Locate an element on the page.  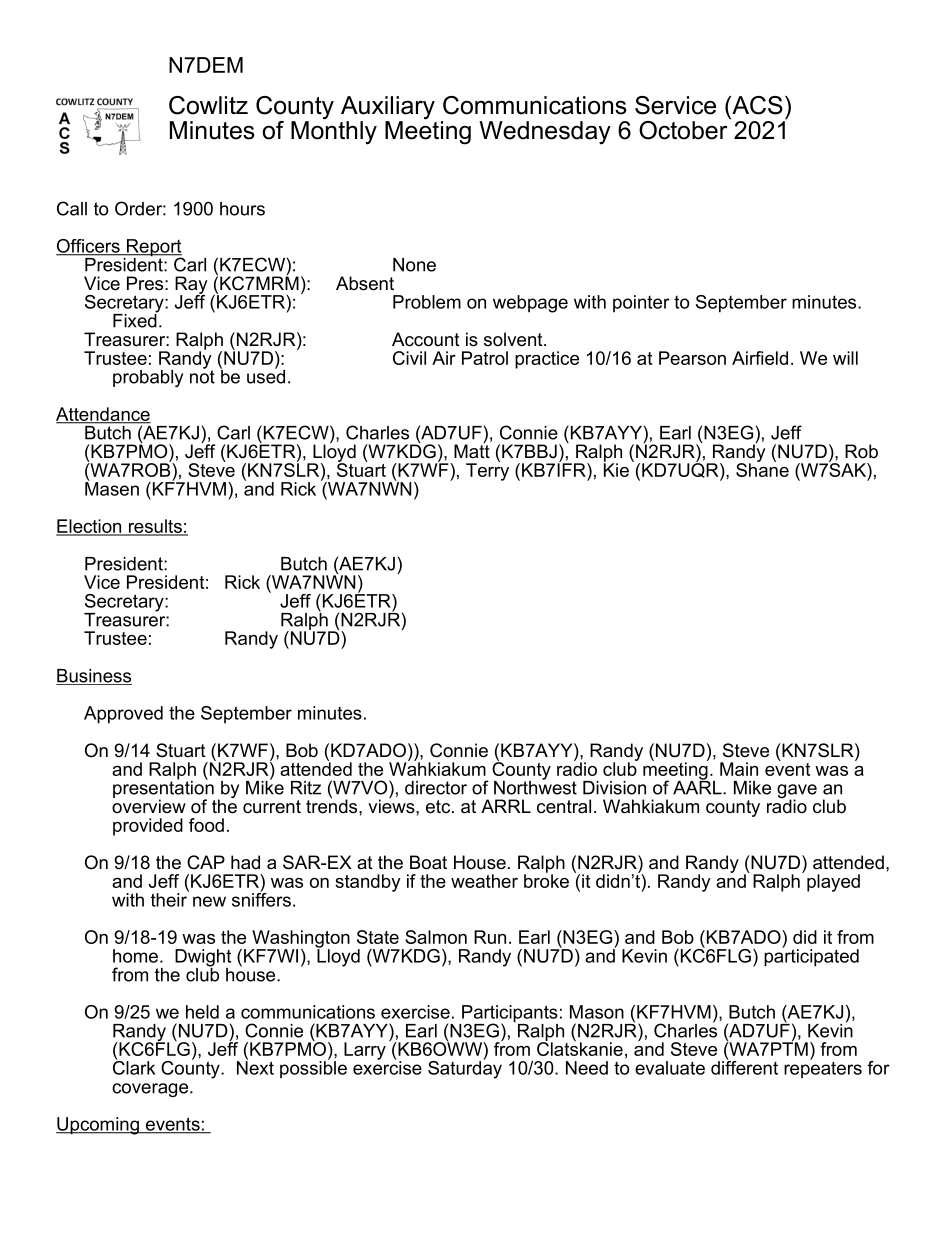
Shane is located at coordinates (762, 469).
